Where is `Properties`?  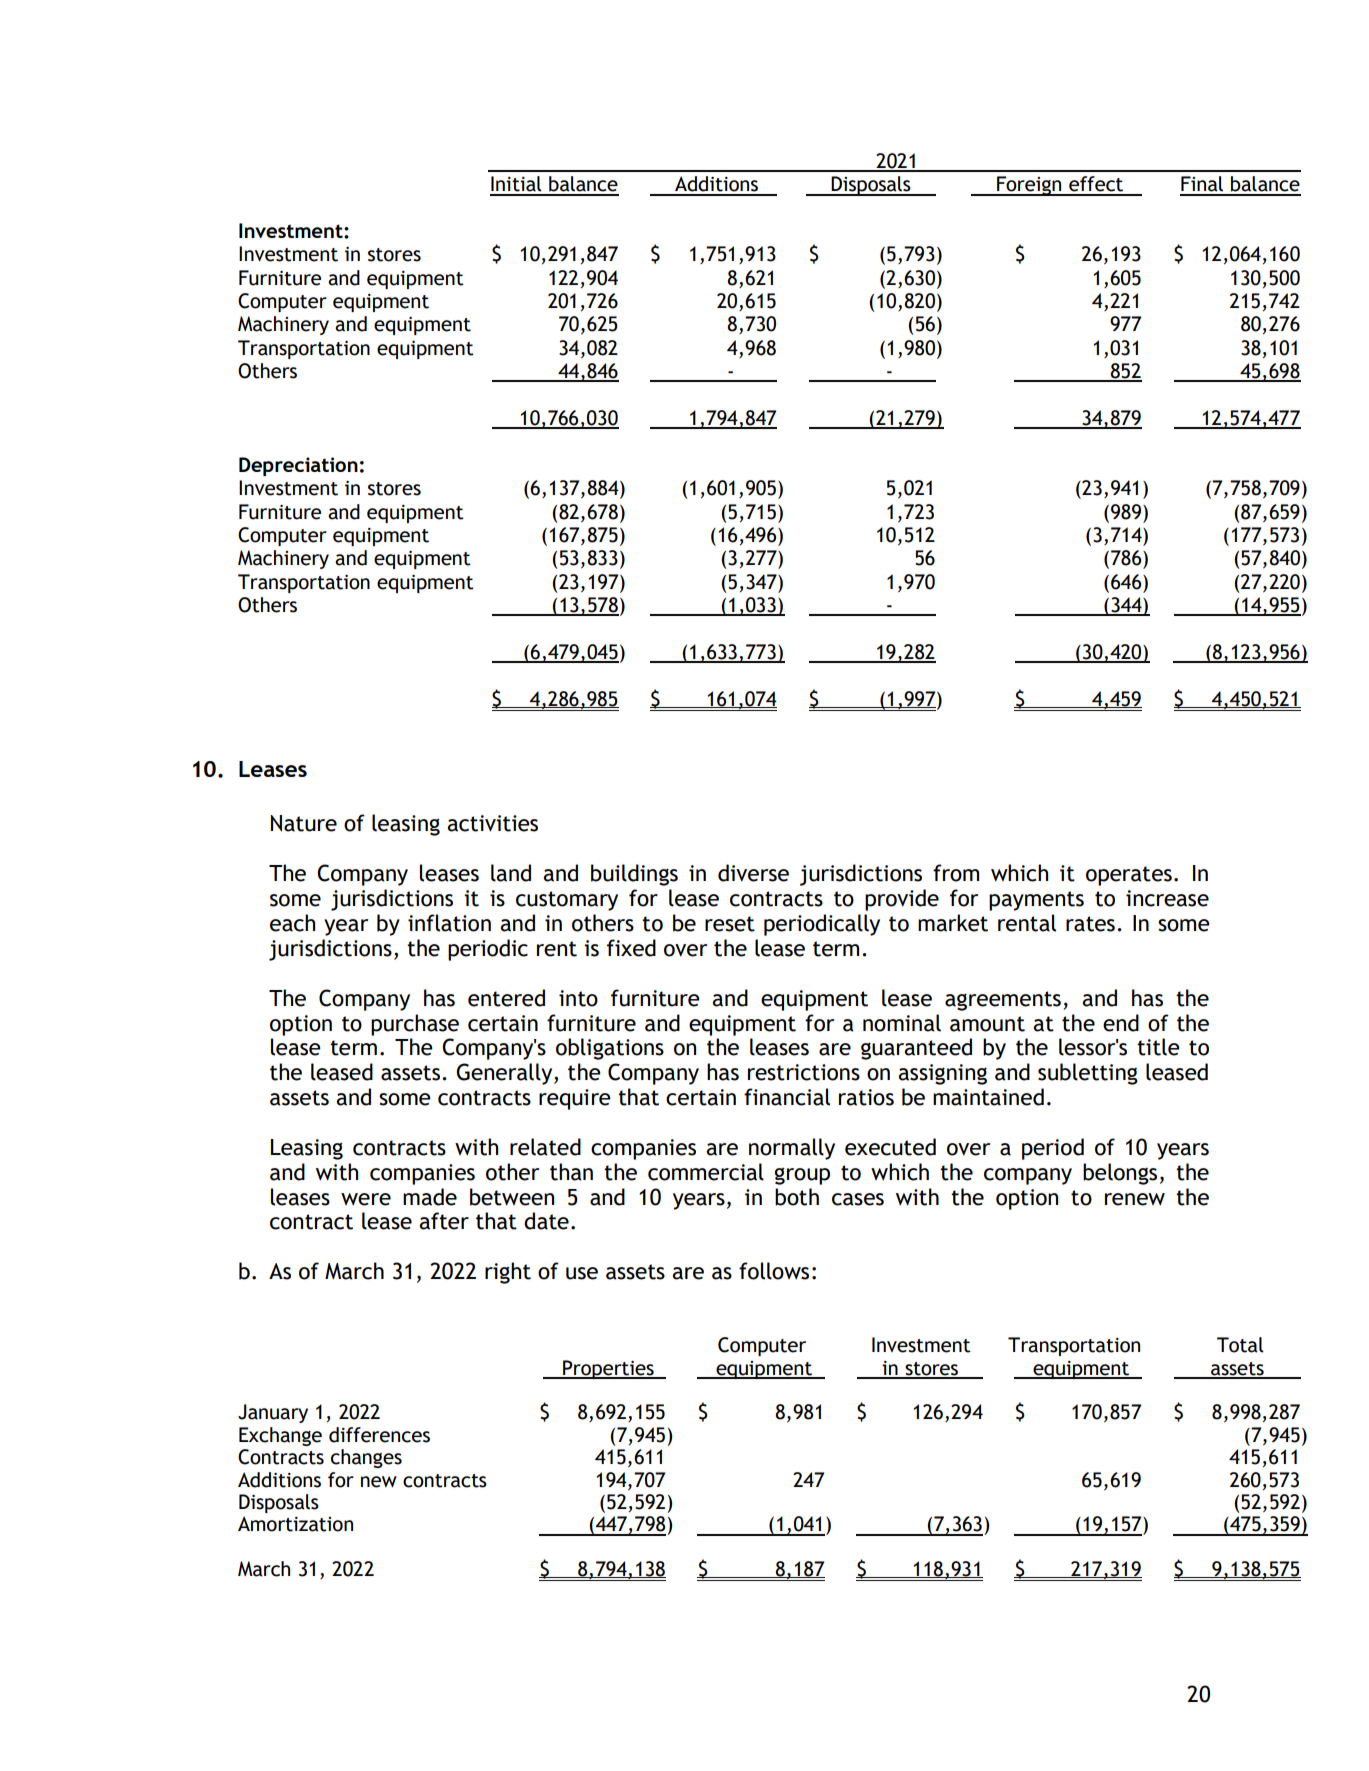
Properties is located at coordinates (608, 1369).
